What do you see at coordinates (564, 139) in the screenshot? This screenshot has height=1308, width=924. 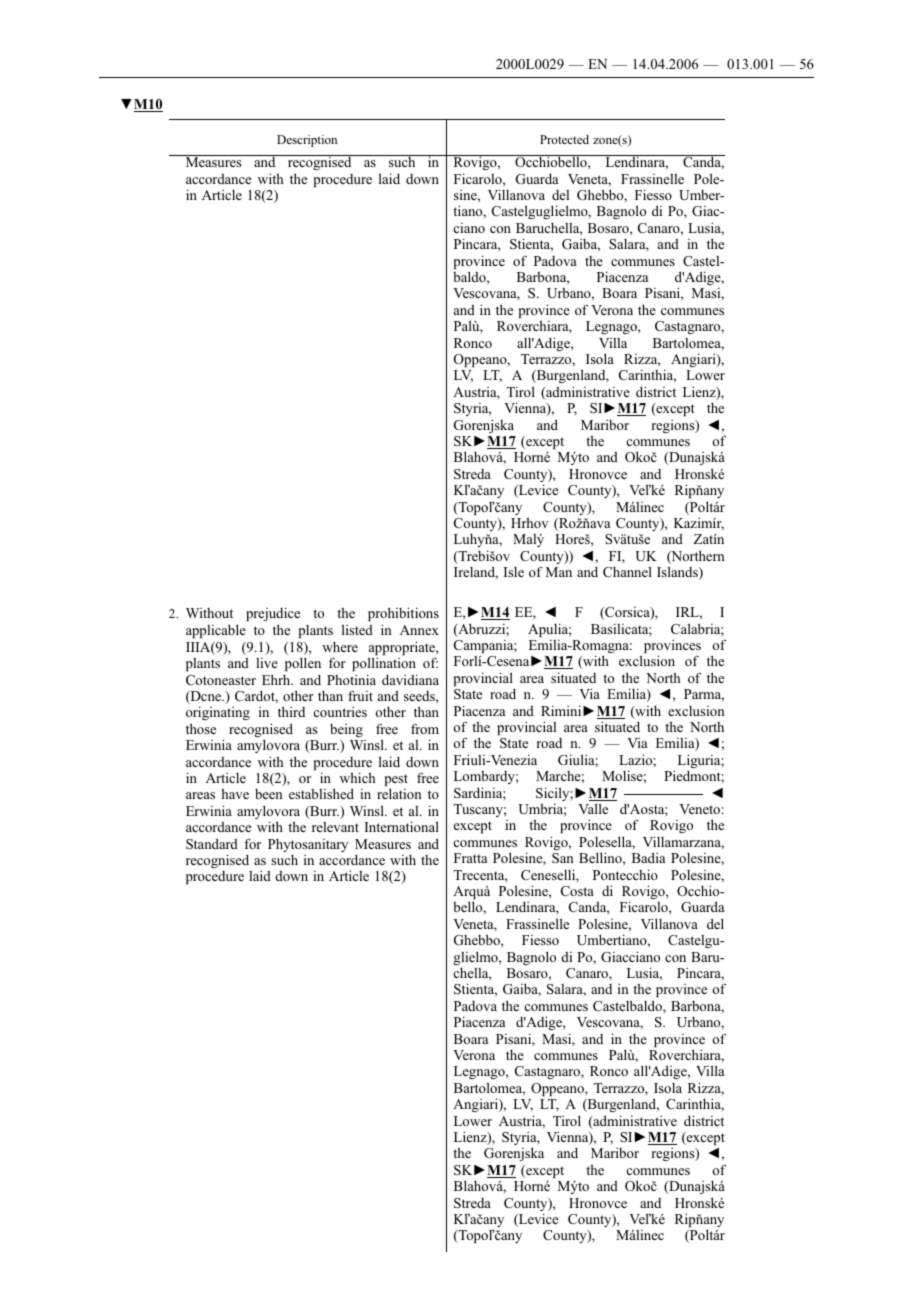 I see `Protected` at bounding box center [564, 139].
